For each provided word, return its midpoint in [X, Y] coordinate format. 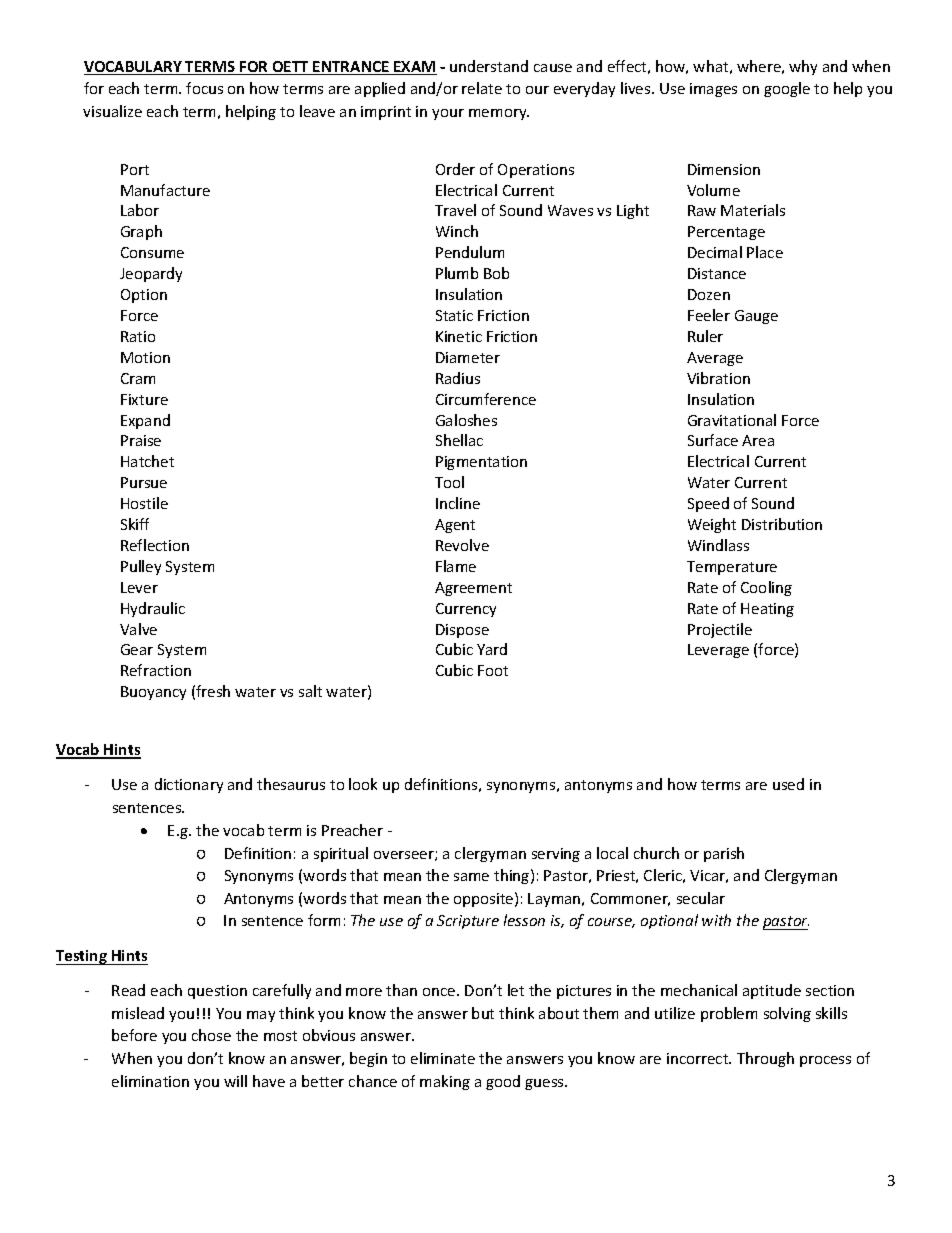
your [448, 114]
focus [204, 88]
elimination [150, 1081]
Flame [456, 566]
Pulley [141, 567]
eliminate [443, 1058]
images [713, 90]
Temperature [732, 568]
